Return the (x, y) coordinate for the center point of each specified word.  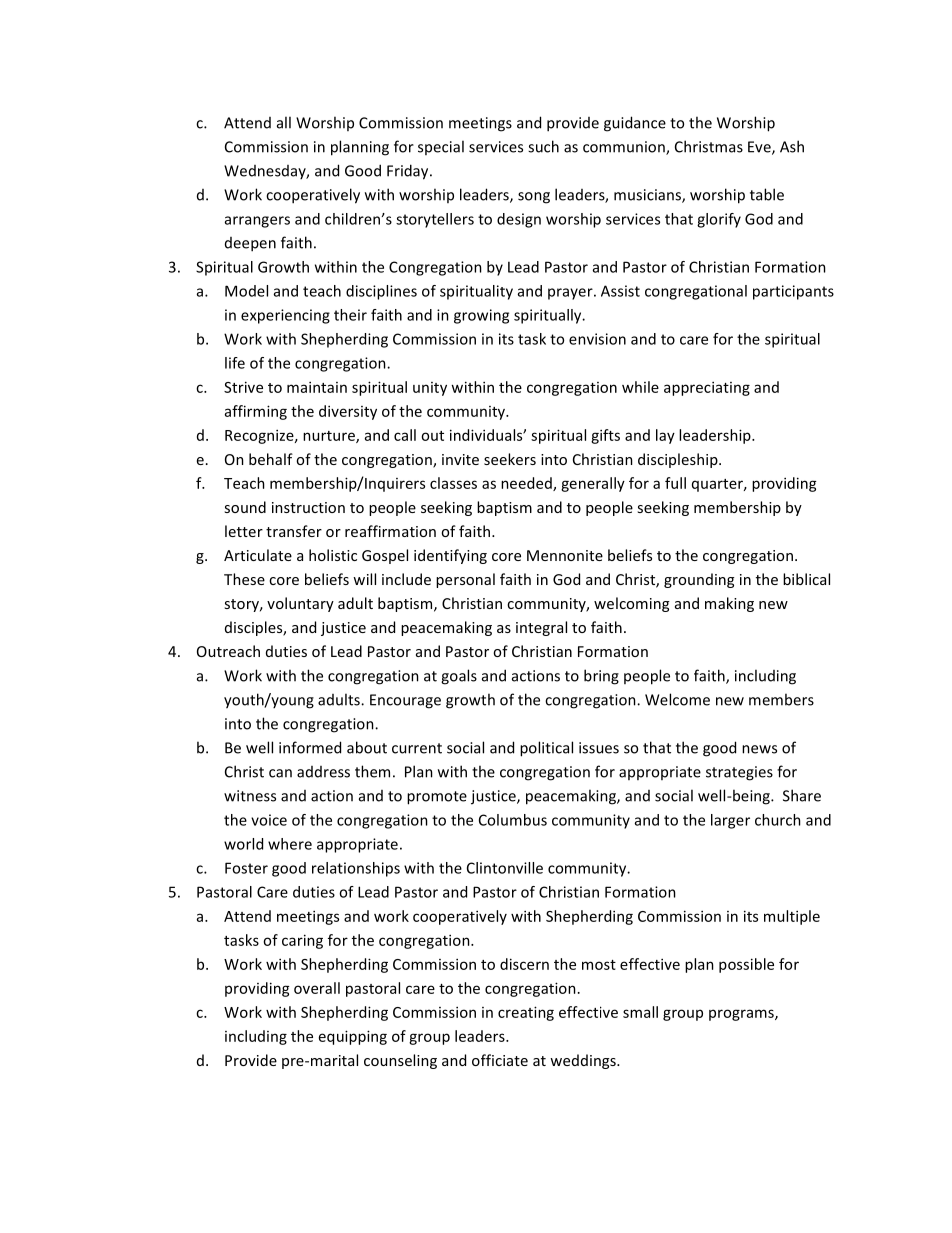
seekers (510, 459)
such (543, 146)
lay (665, 436)
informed (310, 747)
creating (526, 1013)
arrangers (257, 222)
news (759, 749)
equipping (353, 1037)
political (546, 749)
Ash (792, 146)
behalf (271, 459)
